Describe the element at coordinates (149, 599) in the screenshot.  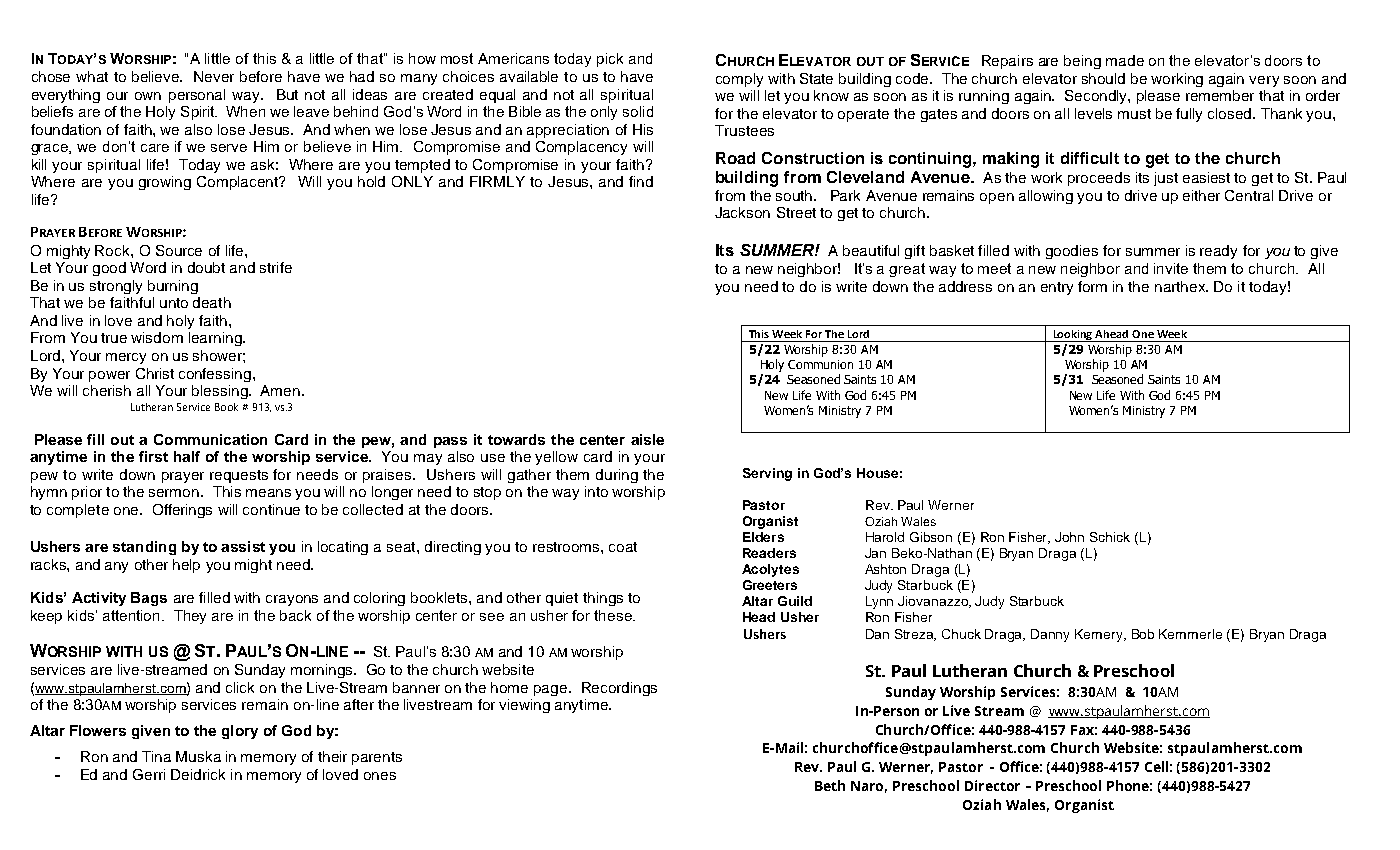
I see `Bags` at that location.
